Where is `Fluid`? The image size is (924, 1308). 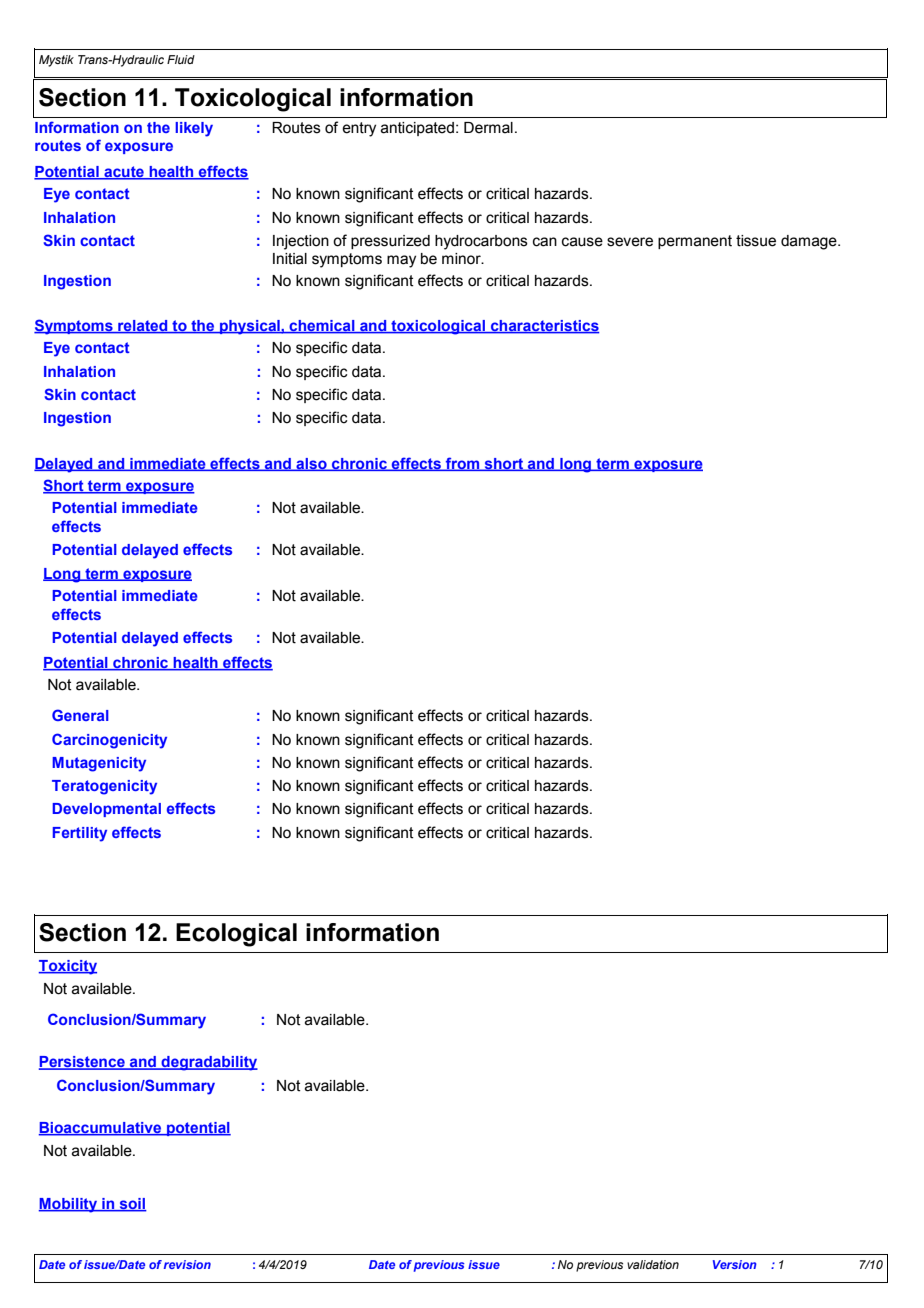
Fluid is located at coordinates (181, 59).
